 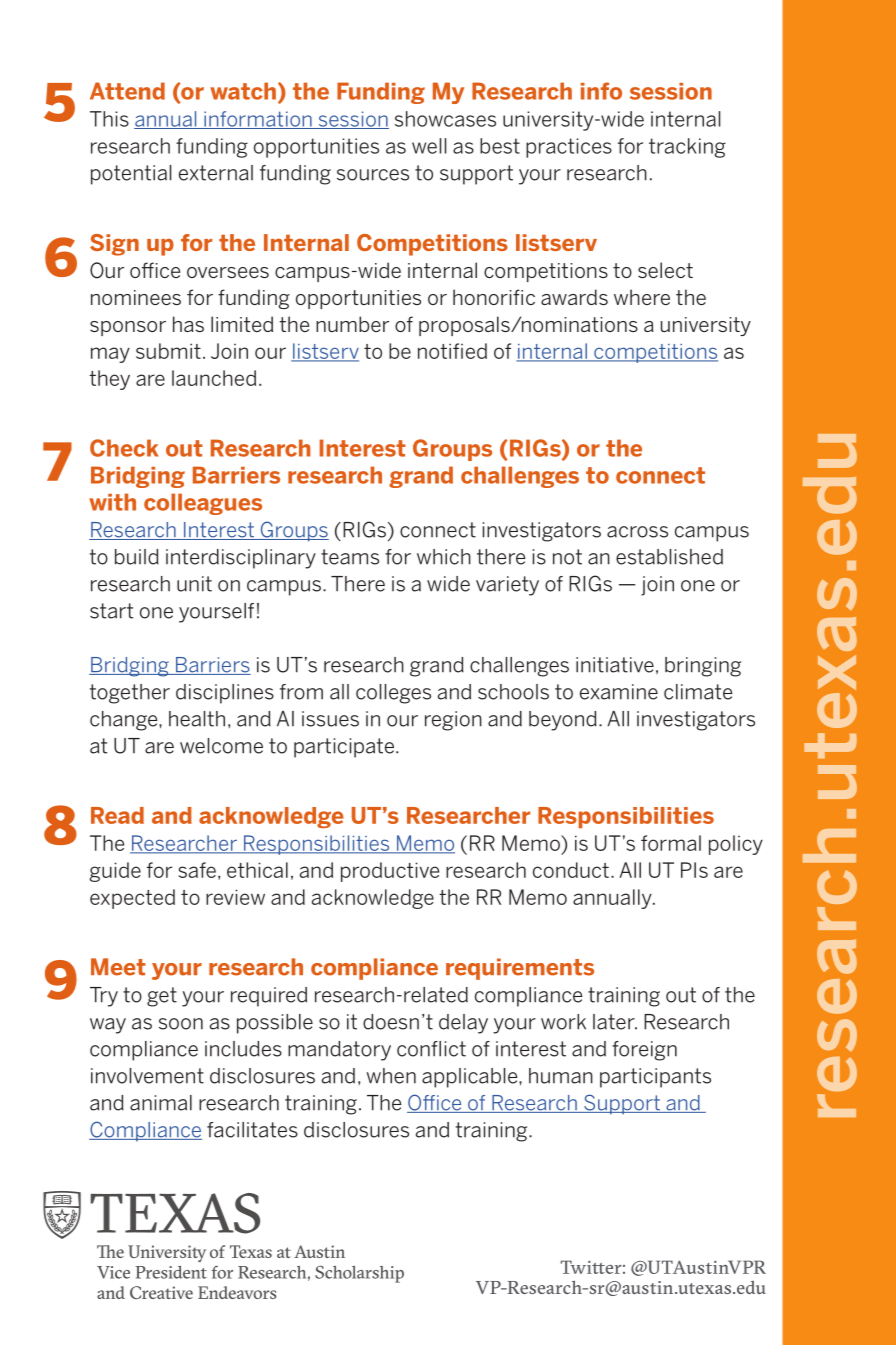 I want to click on colleges, so click(x=393, y=694).
